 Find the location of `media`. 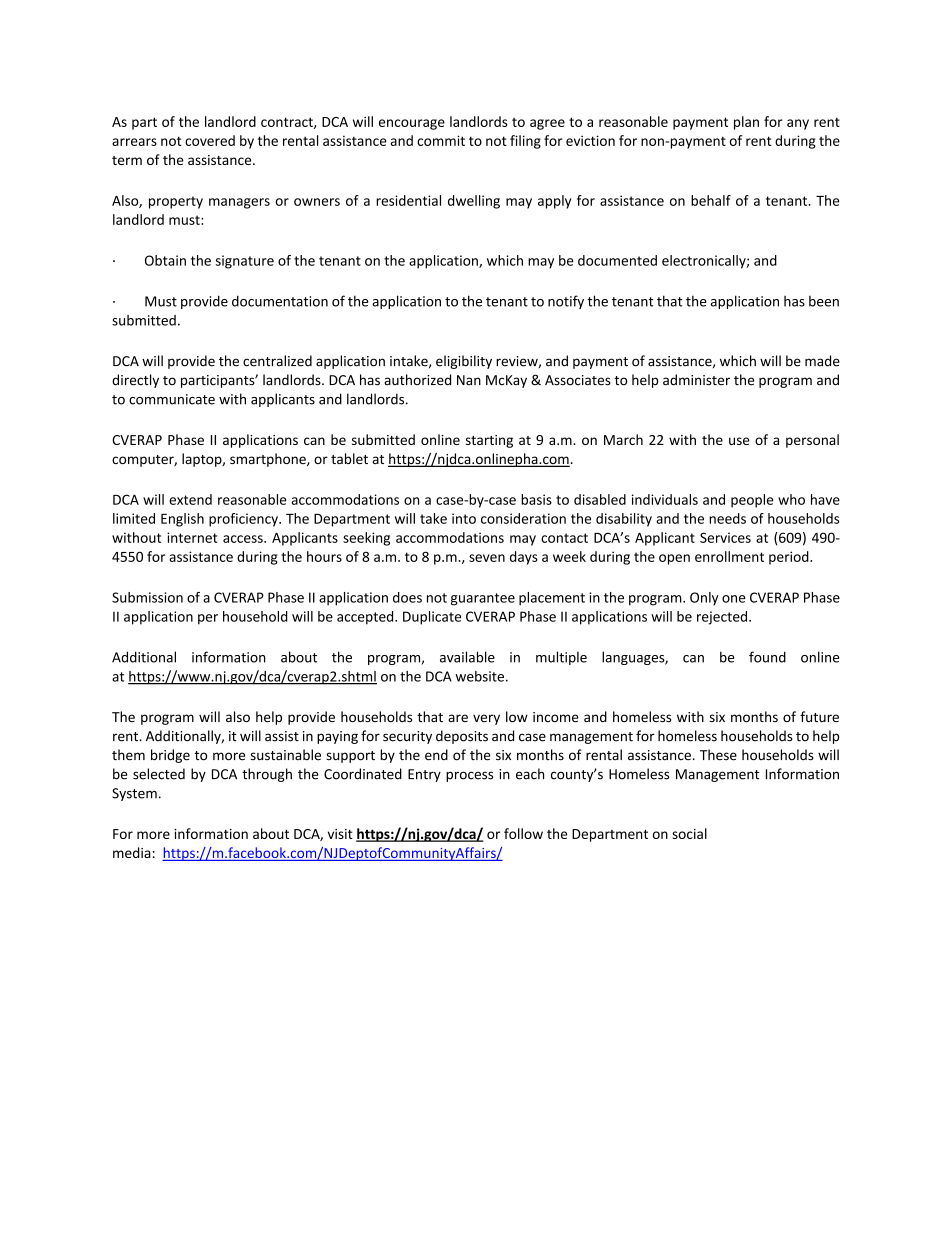

media is located at coordinates (132, 852).
